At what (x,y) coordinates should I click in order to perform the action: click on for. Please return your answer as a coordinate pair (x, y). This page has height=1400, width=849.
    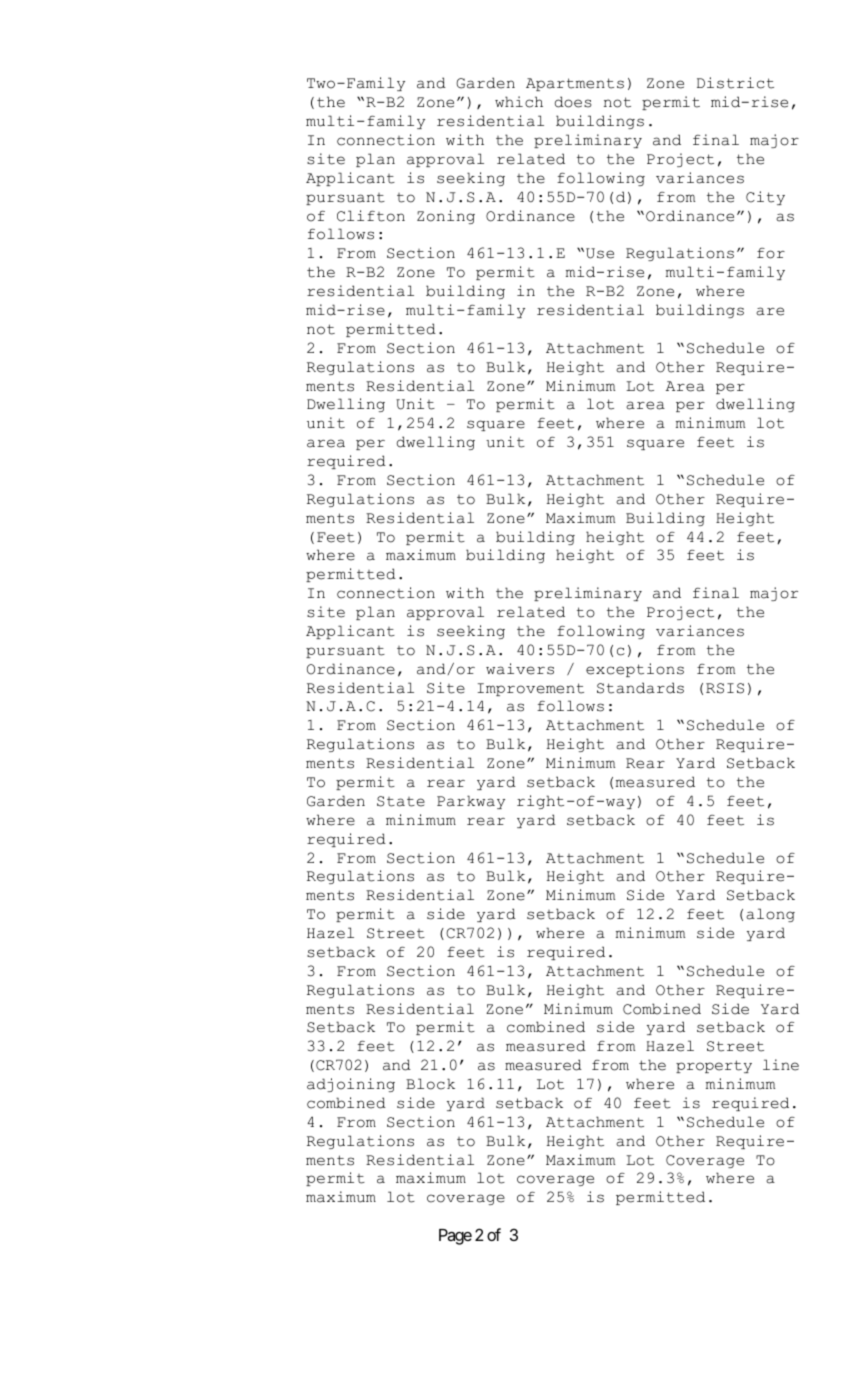
    Looking at the image, I should click on (771, 253).
